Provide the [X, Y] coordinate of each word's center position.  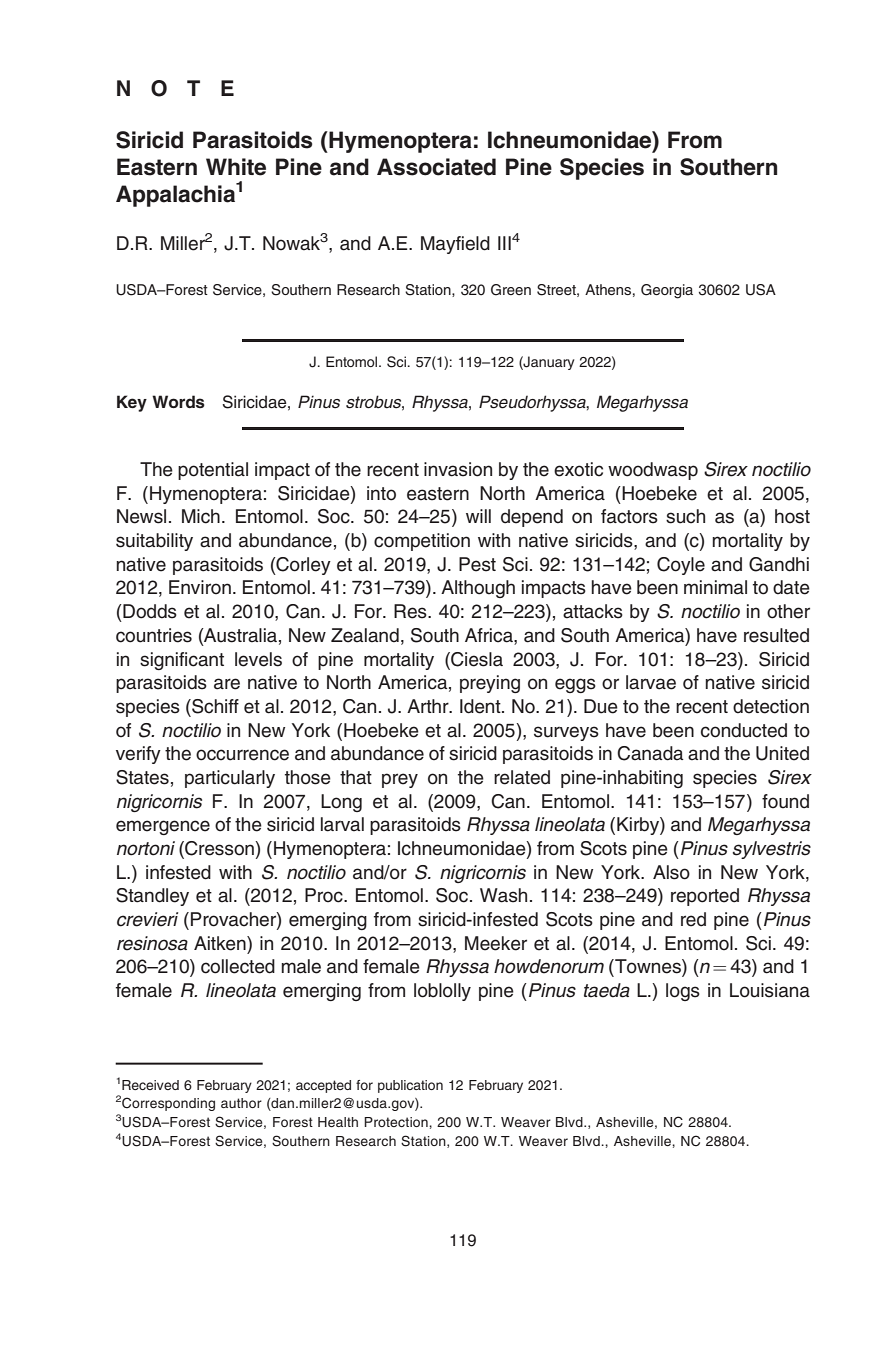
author [241, 1103]
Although [478, 589]
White [236, 167]
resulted [776, 635]
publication [410, 1086]
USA [761, 290]
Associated [436, 167]
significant [182, 661]
